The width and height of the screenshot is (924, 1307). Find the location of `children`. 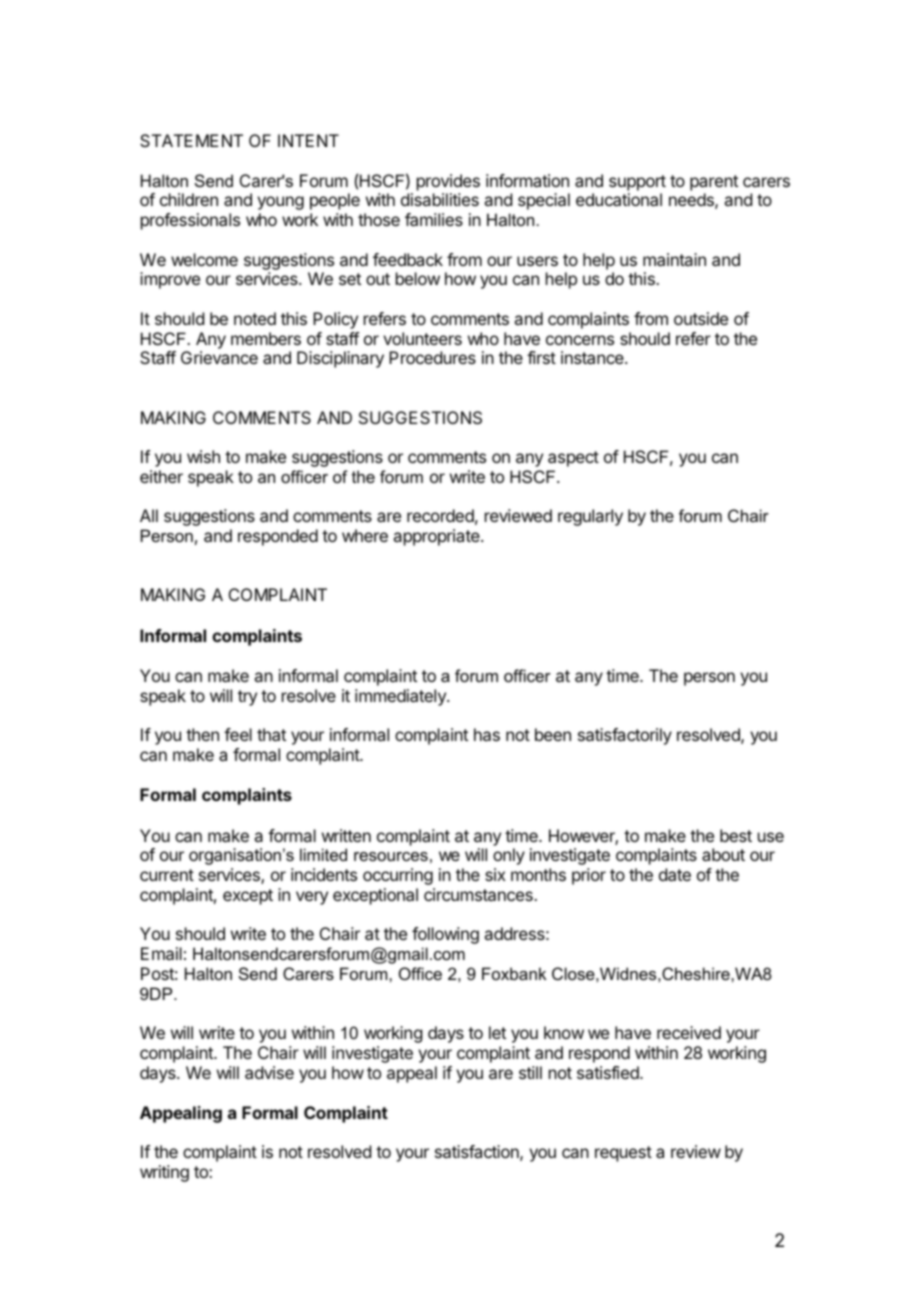

children is located at coordinates (189, 199).
